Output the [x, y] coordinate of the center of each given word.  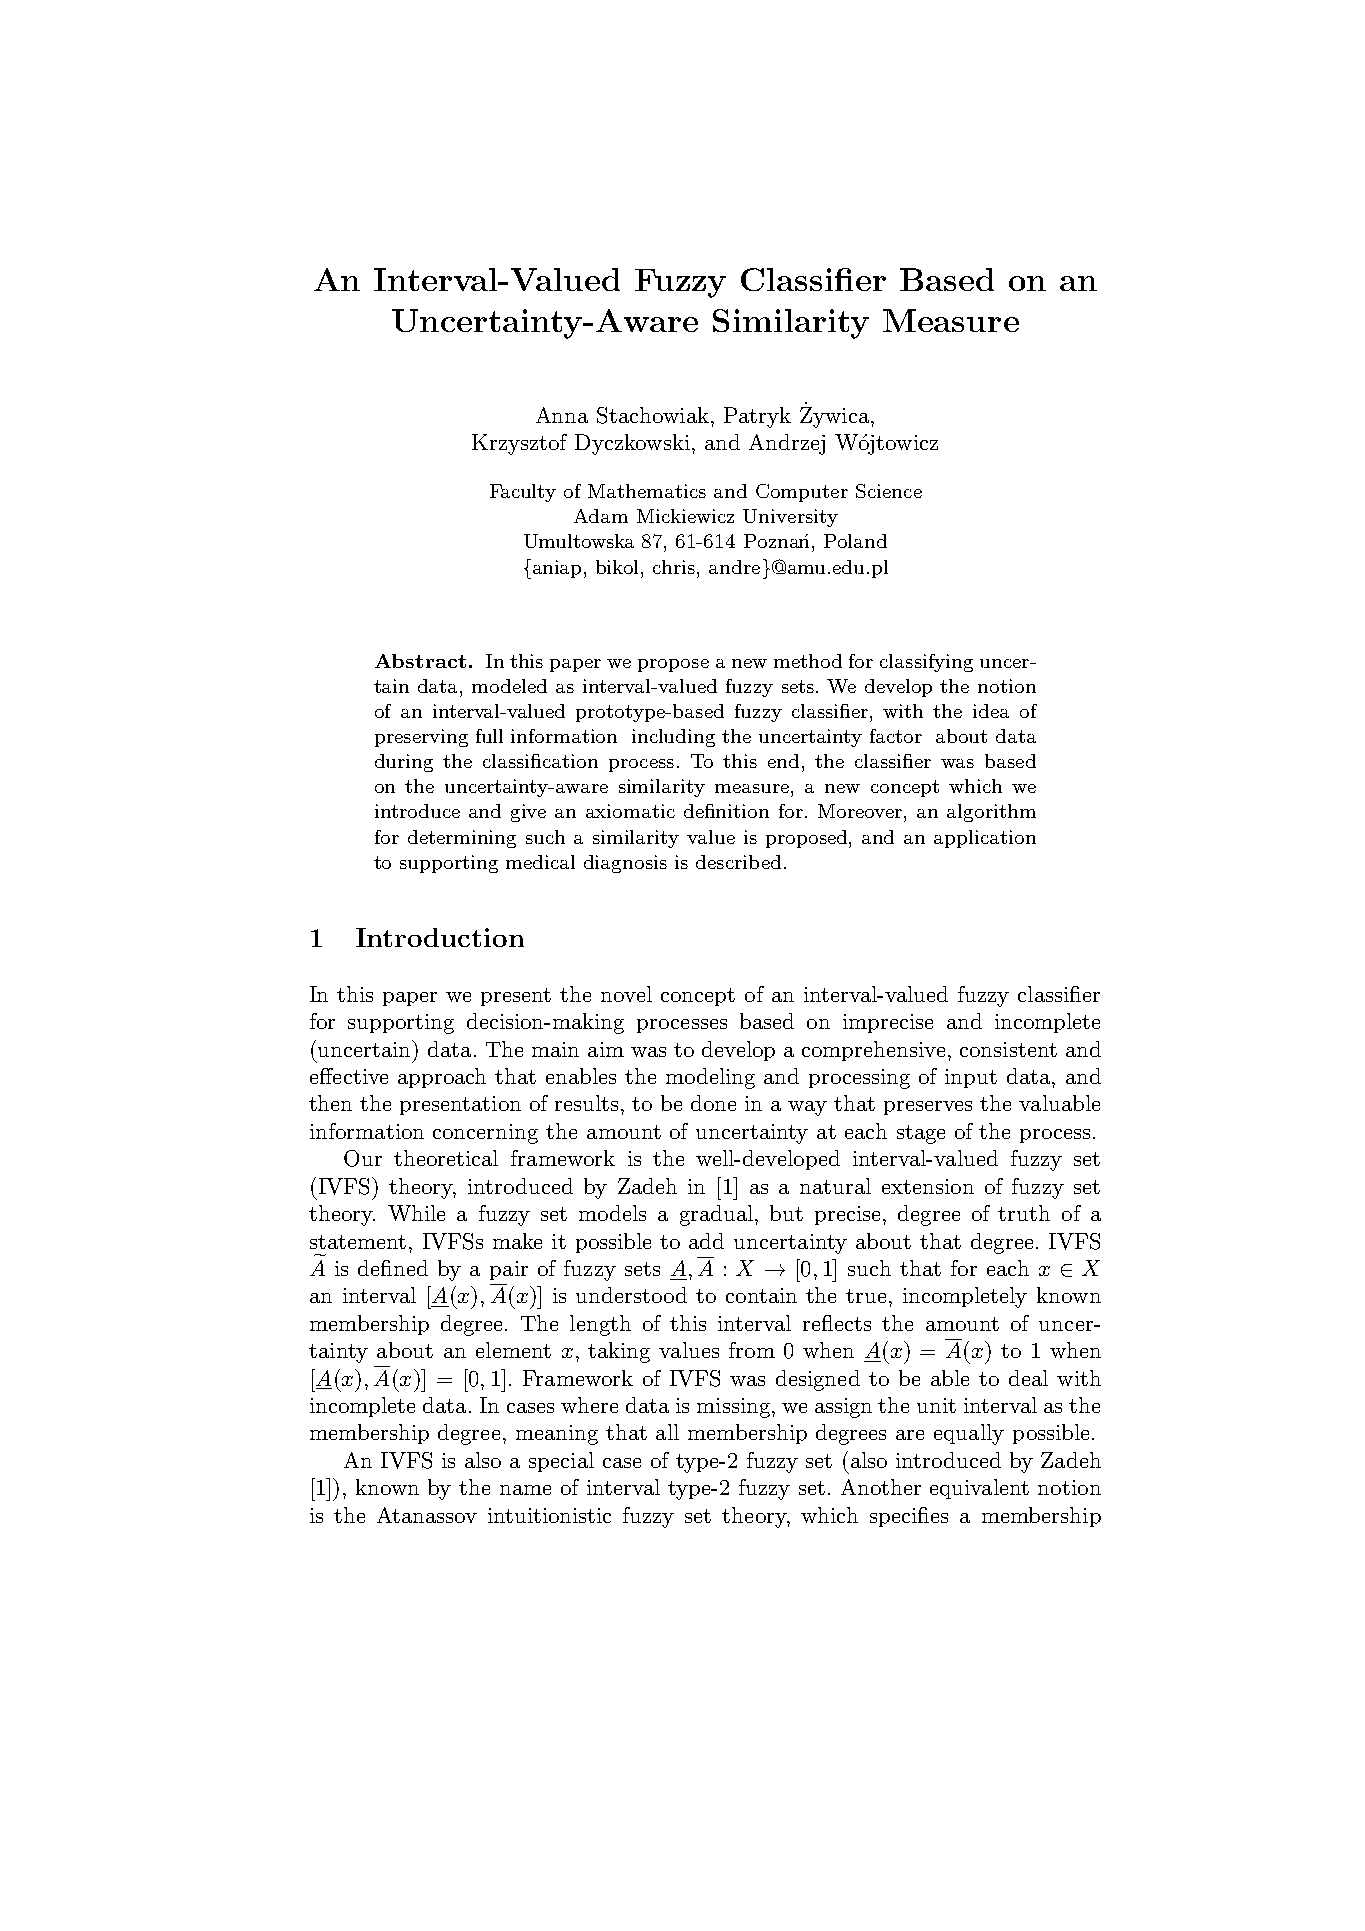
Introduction [440, 937]
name [525, 1490]
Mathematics [647, 491]
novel [626, 994]
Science [889, 491]
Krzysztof [519, 444]
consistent [1008, 1049]
